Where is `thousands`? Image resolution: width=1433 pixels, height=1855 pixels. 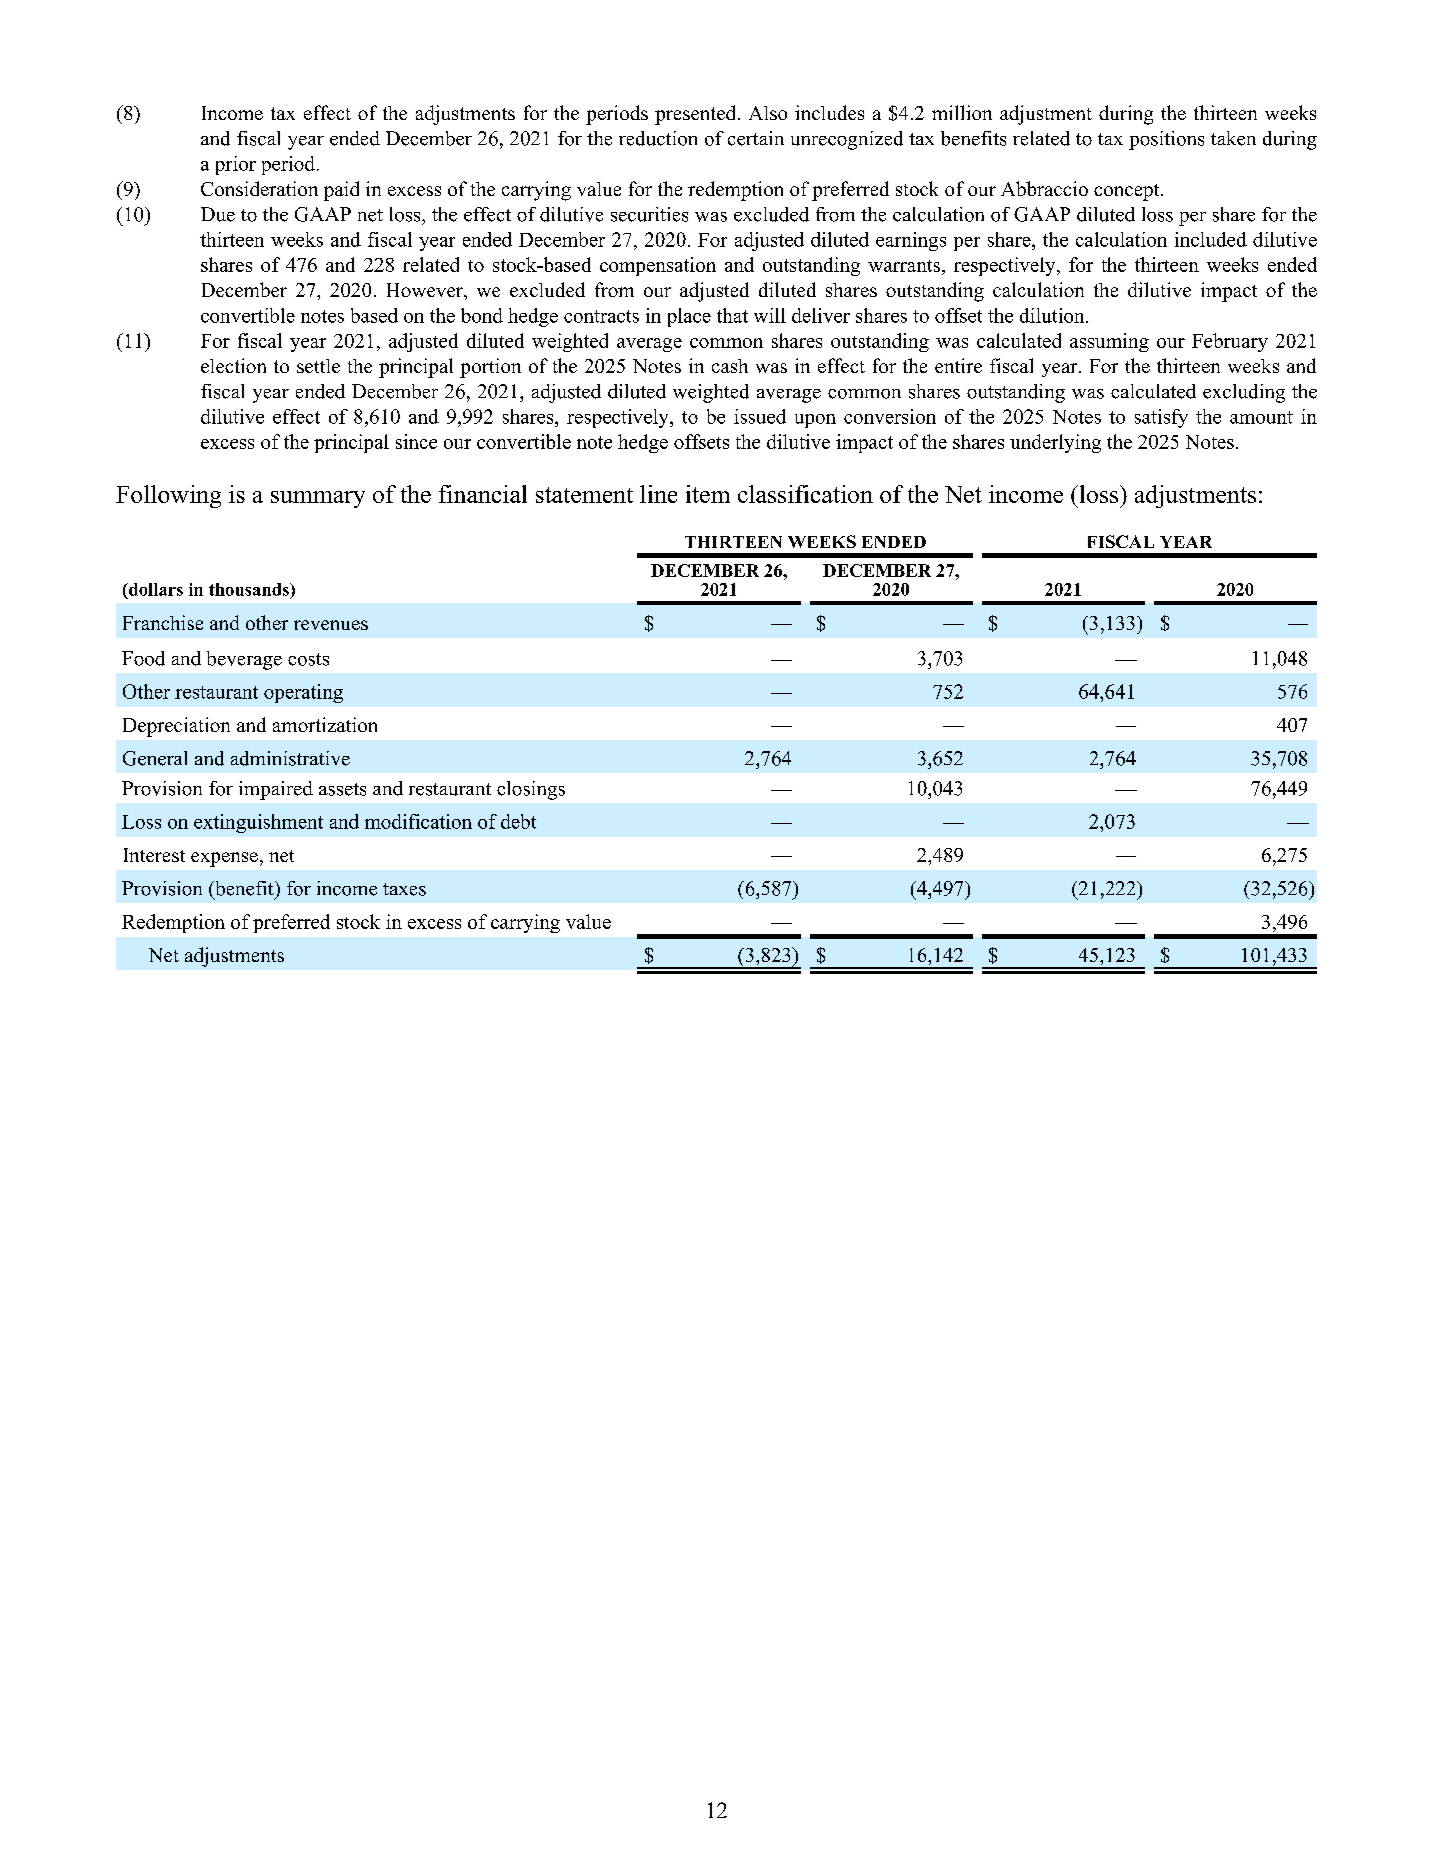 thousands is located at coordinates (250, 589).
